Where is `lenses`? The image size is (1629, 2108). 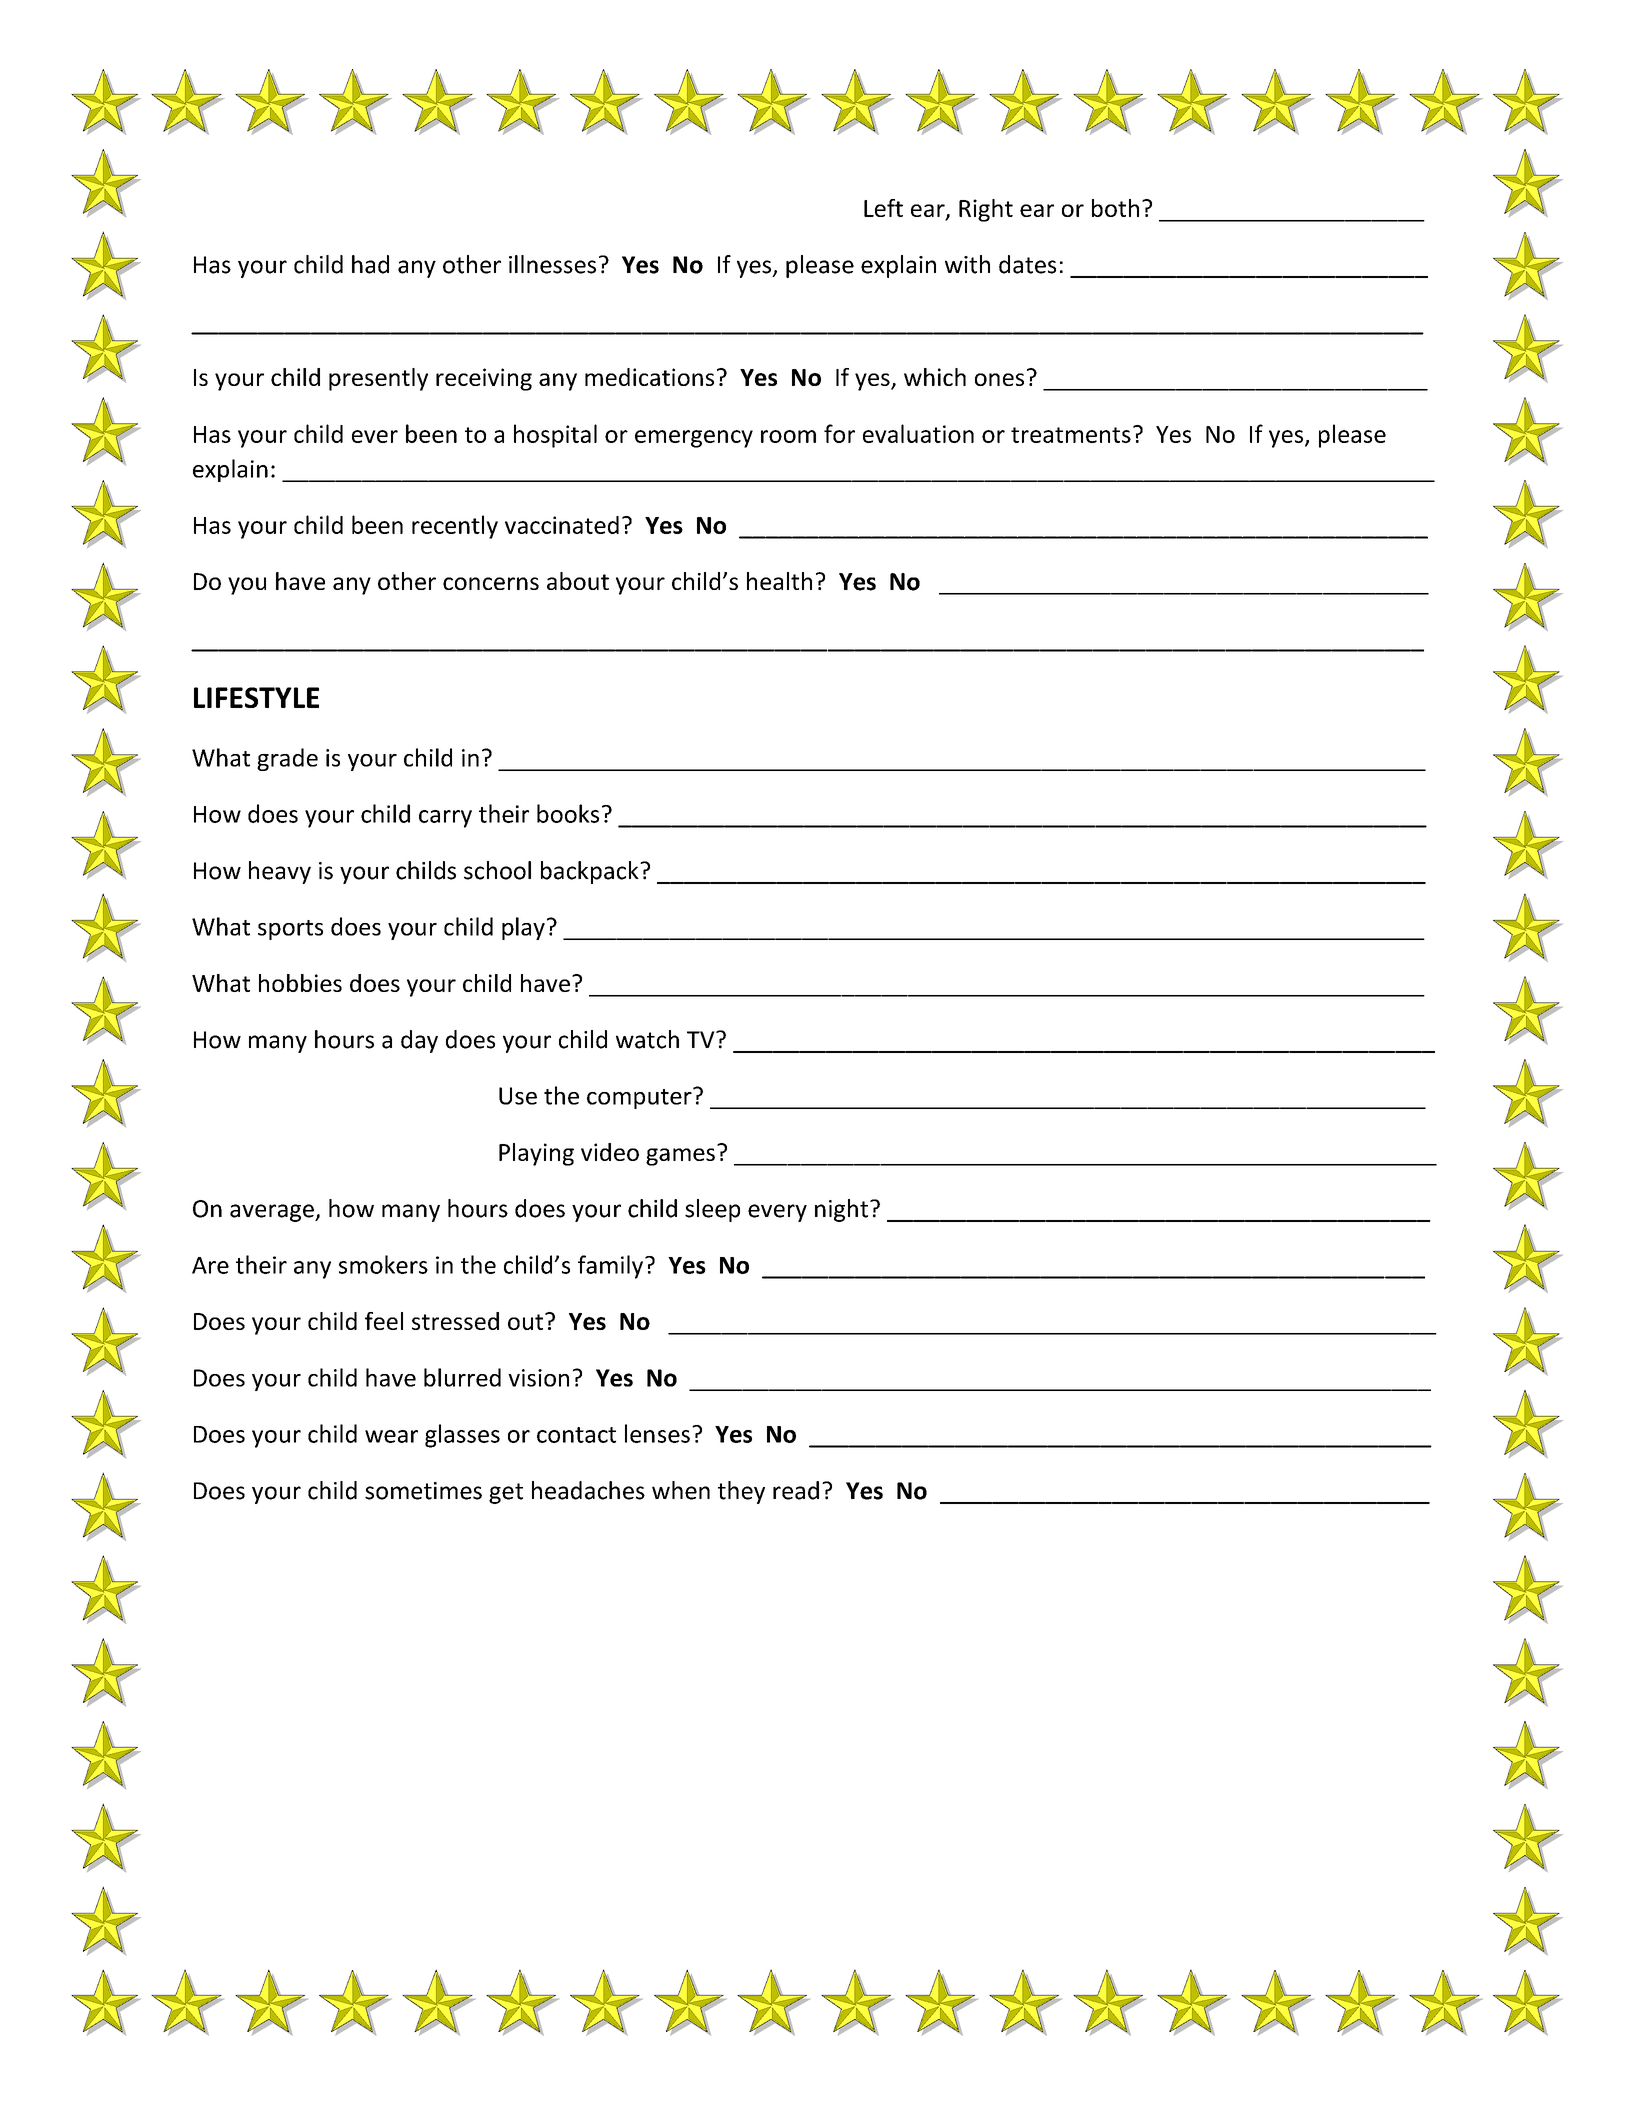
lenses is located at coordinates (657, 1433).
